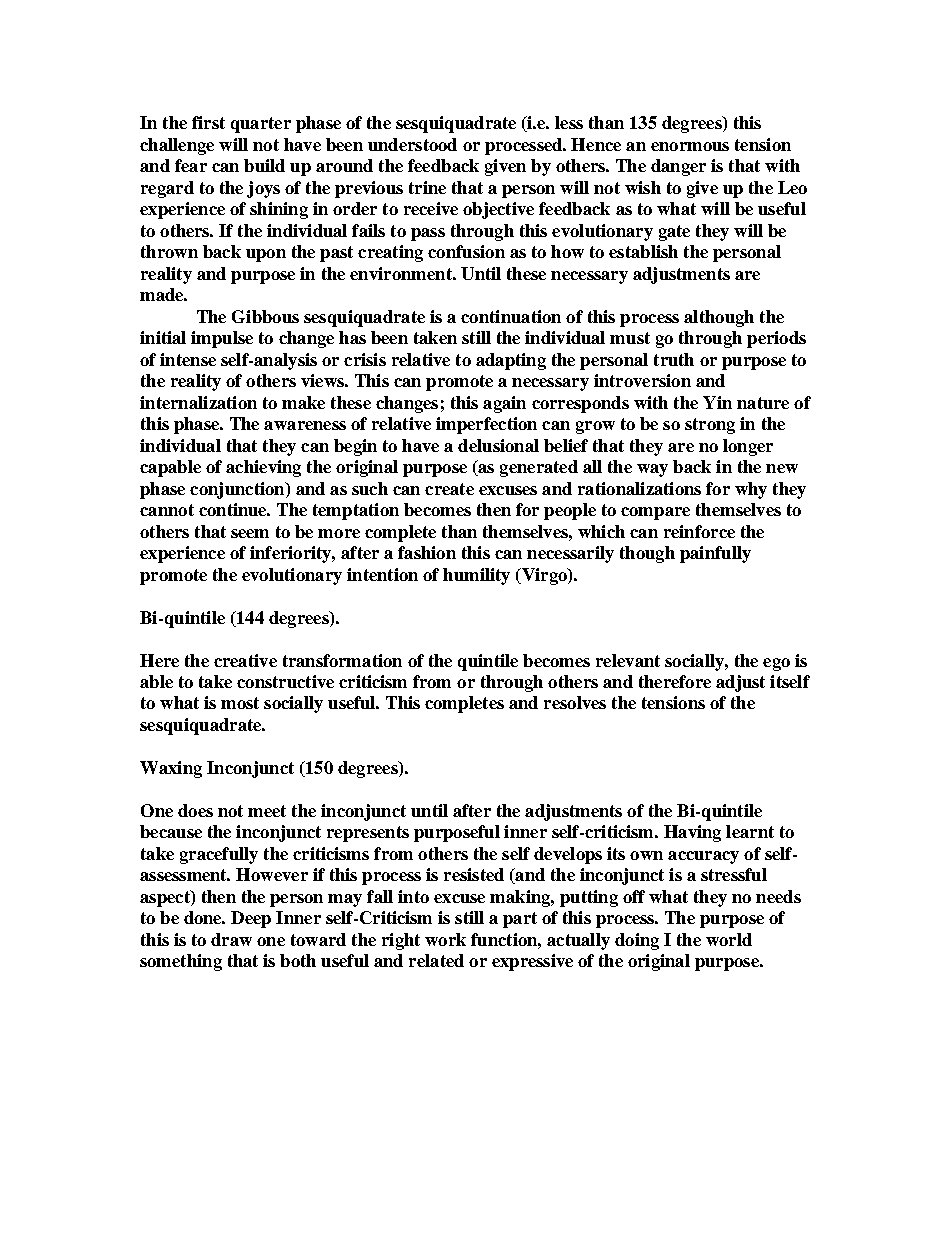 The image size is (952, 1233). What do you see at coordinates (575, 702) in the screenshot?
I see `resolves` at bounding box center [575, 702].
